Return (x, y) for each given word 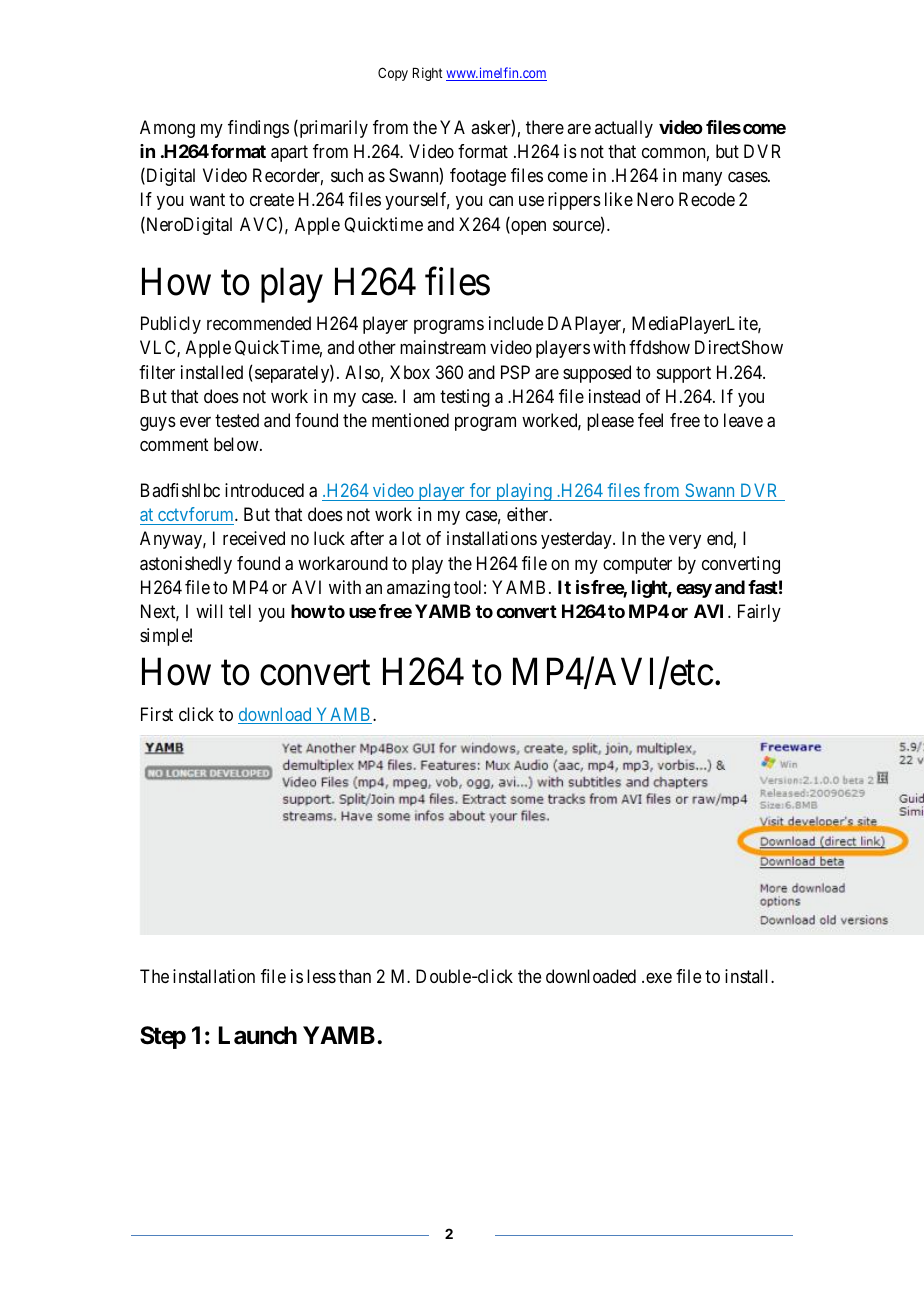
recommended (259, 323)
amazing (418, 589)
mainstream (443, 347)
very (685, 542)
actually (624, 129)
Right (428, 74)
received (254, 538)
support (684, 374)
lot (411, 538)
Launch (258, 1035)
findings (258, 129)
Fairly (759, 613)
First (157, 714)
